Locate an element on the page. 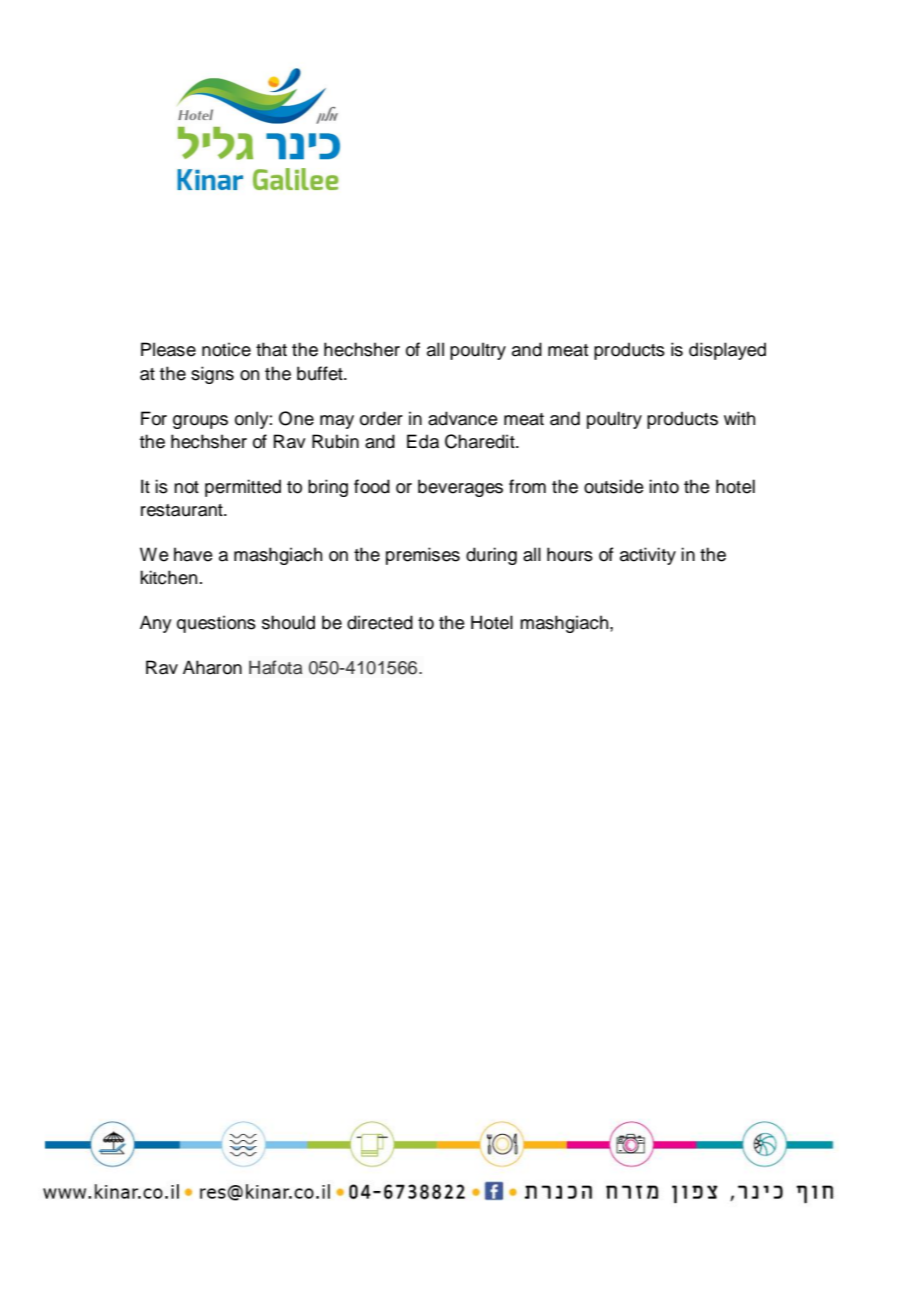  activity is located at coordinates (648, 556).
